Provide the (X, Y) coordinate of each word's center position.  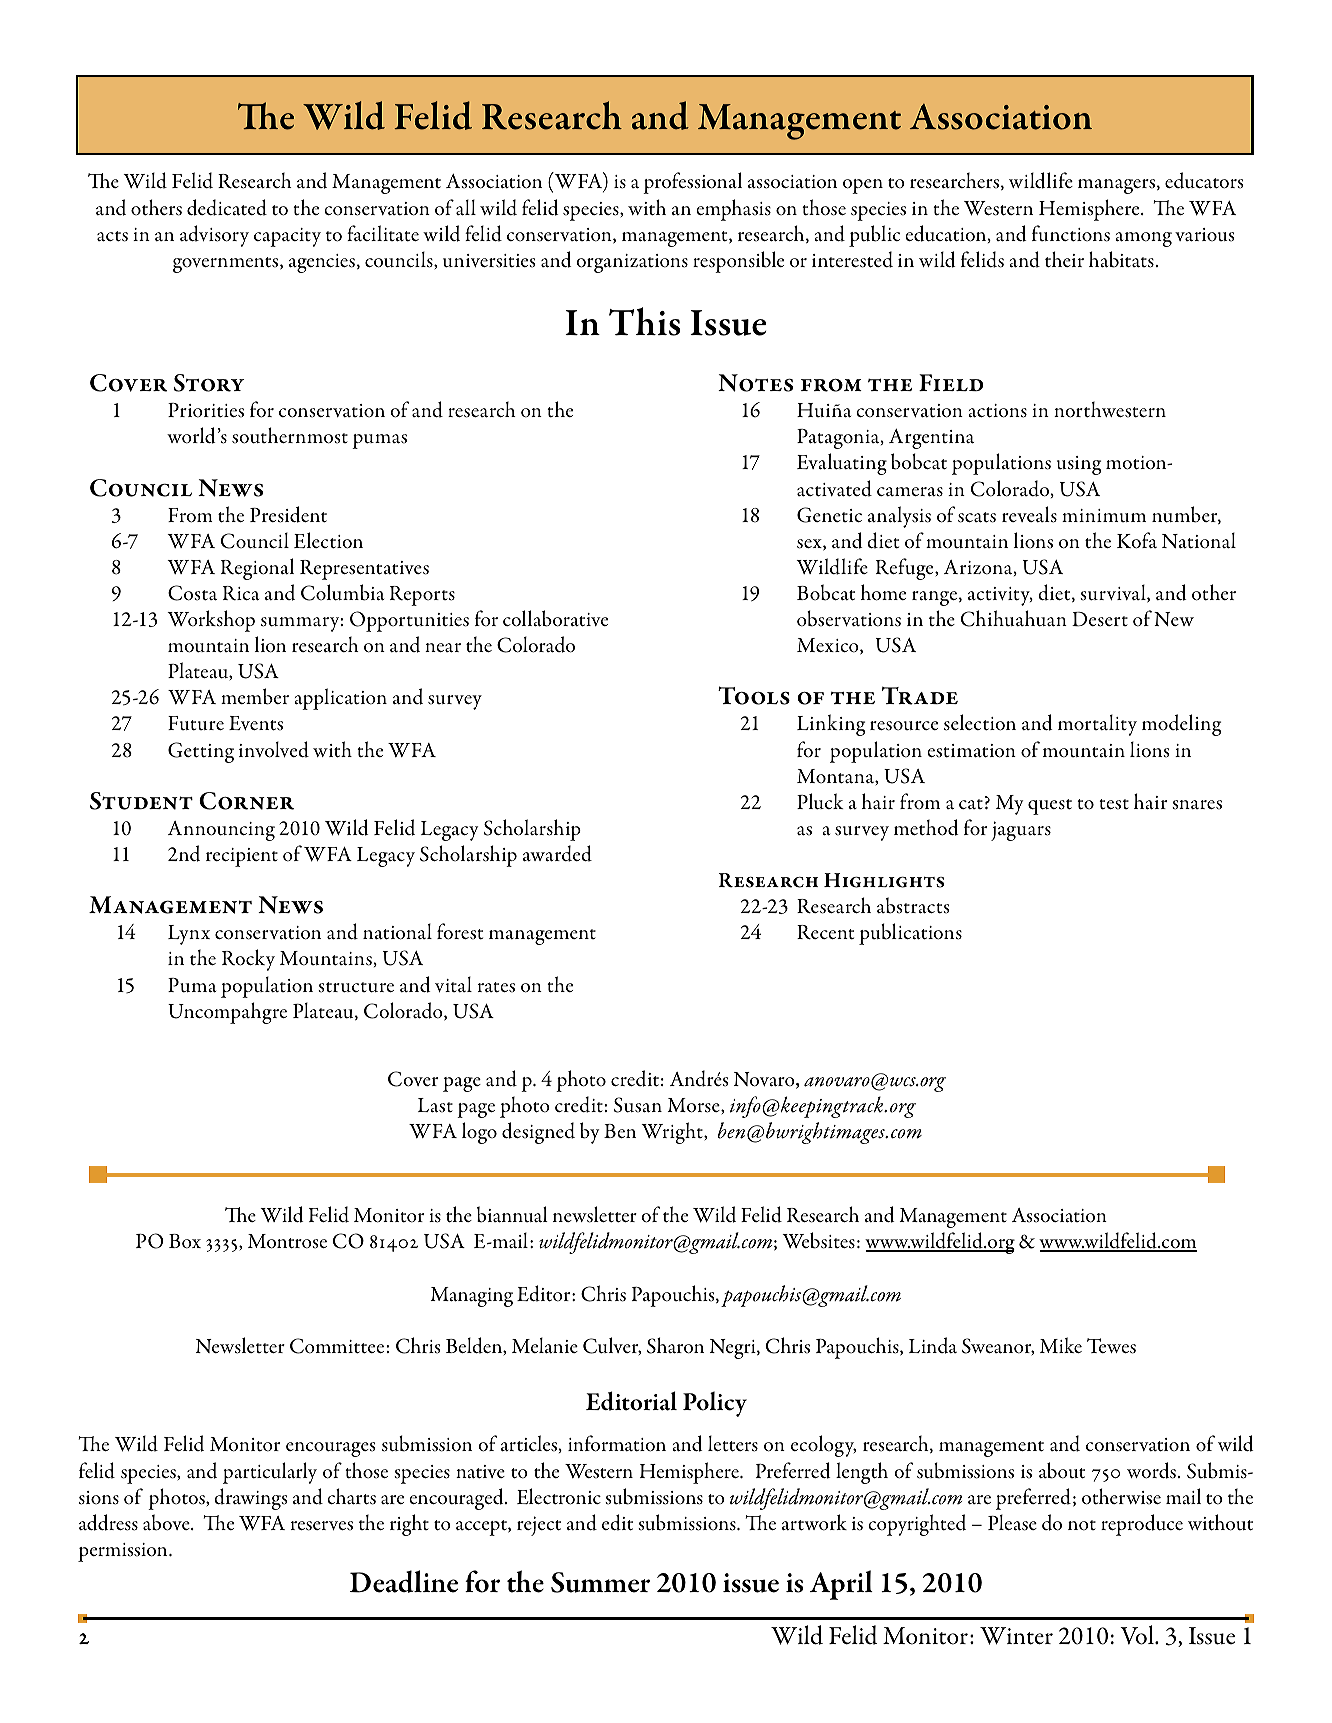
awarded (557, 853)
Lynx (189, 935)
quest (1050, 807)
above (167, 1522)
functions (1071, 233)
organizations (632, 263)
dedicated (227, 207)
